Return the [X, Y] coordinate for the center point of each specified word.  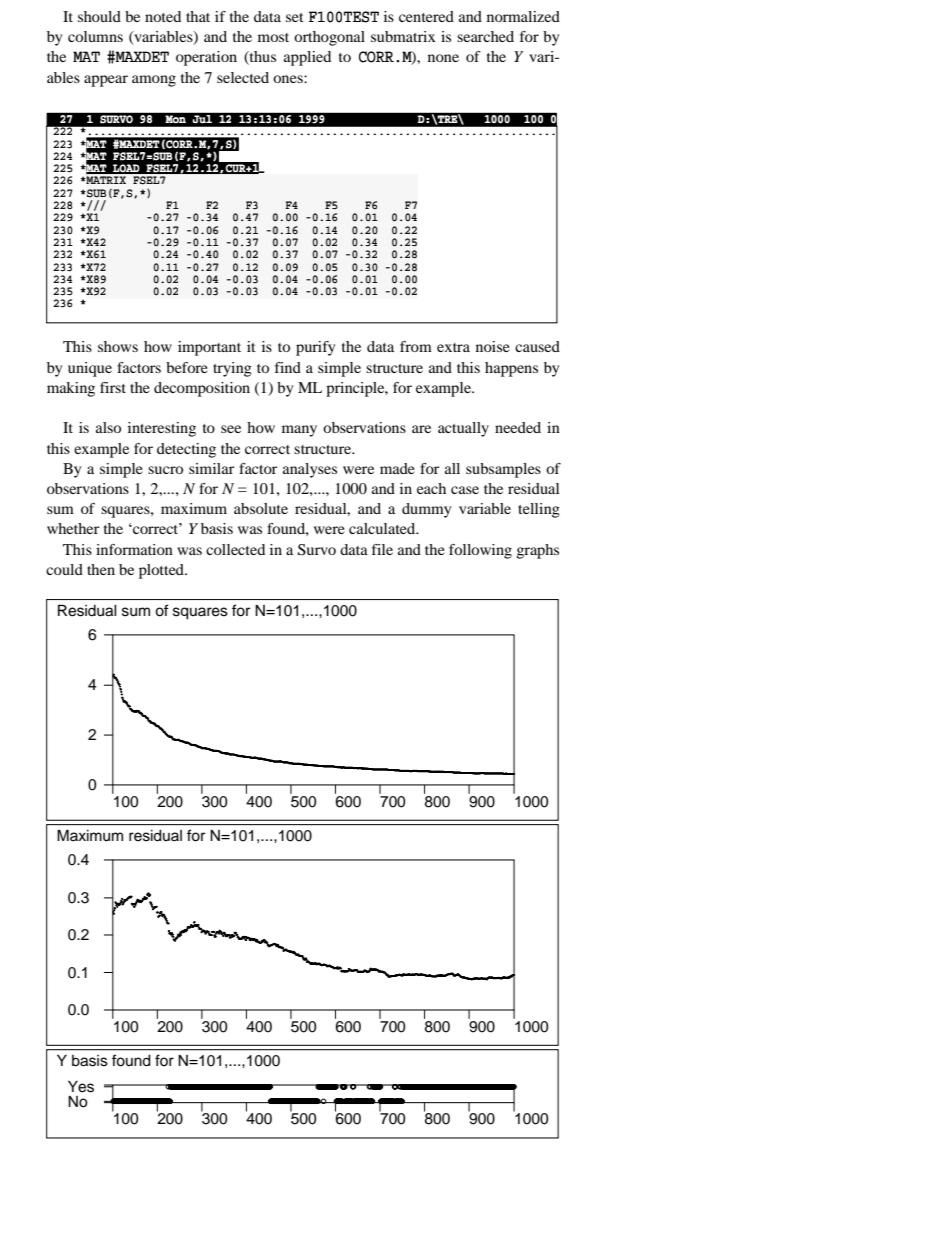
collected [235, 549]
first [113, 387]
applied [307, 58]
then [101, 569]
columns [95, 36]
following [480, 551]
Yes [81, 1087]
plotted [162, 571]
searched [485, 36]
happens [511, 369]
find [288, 367]
